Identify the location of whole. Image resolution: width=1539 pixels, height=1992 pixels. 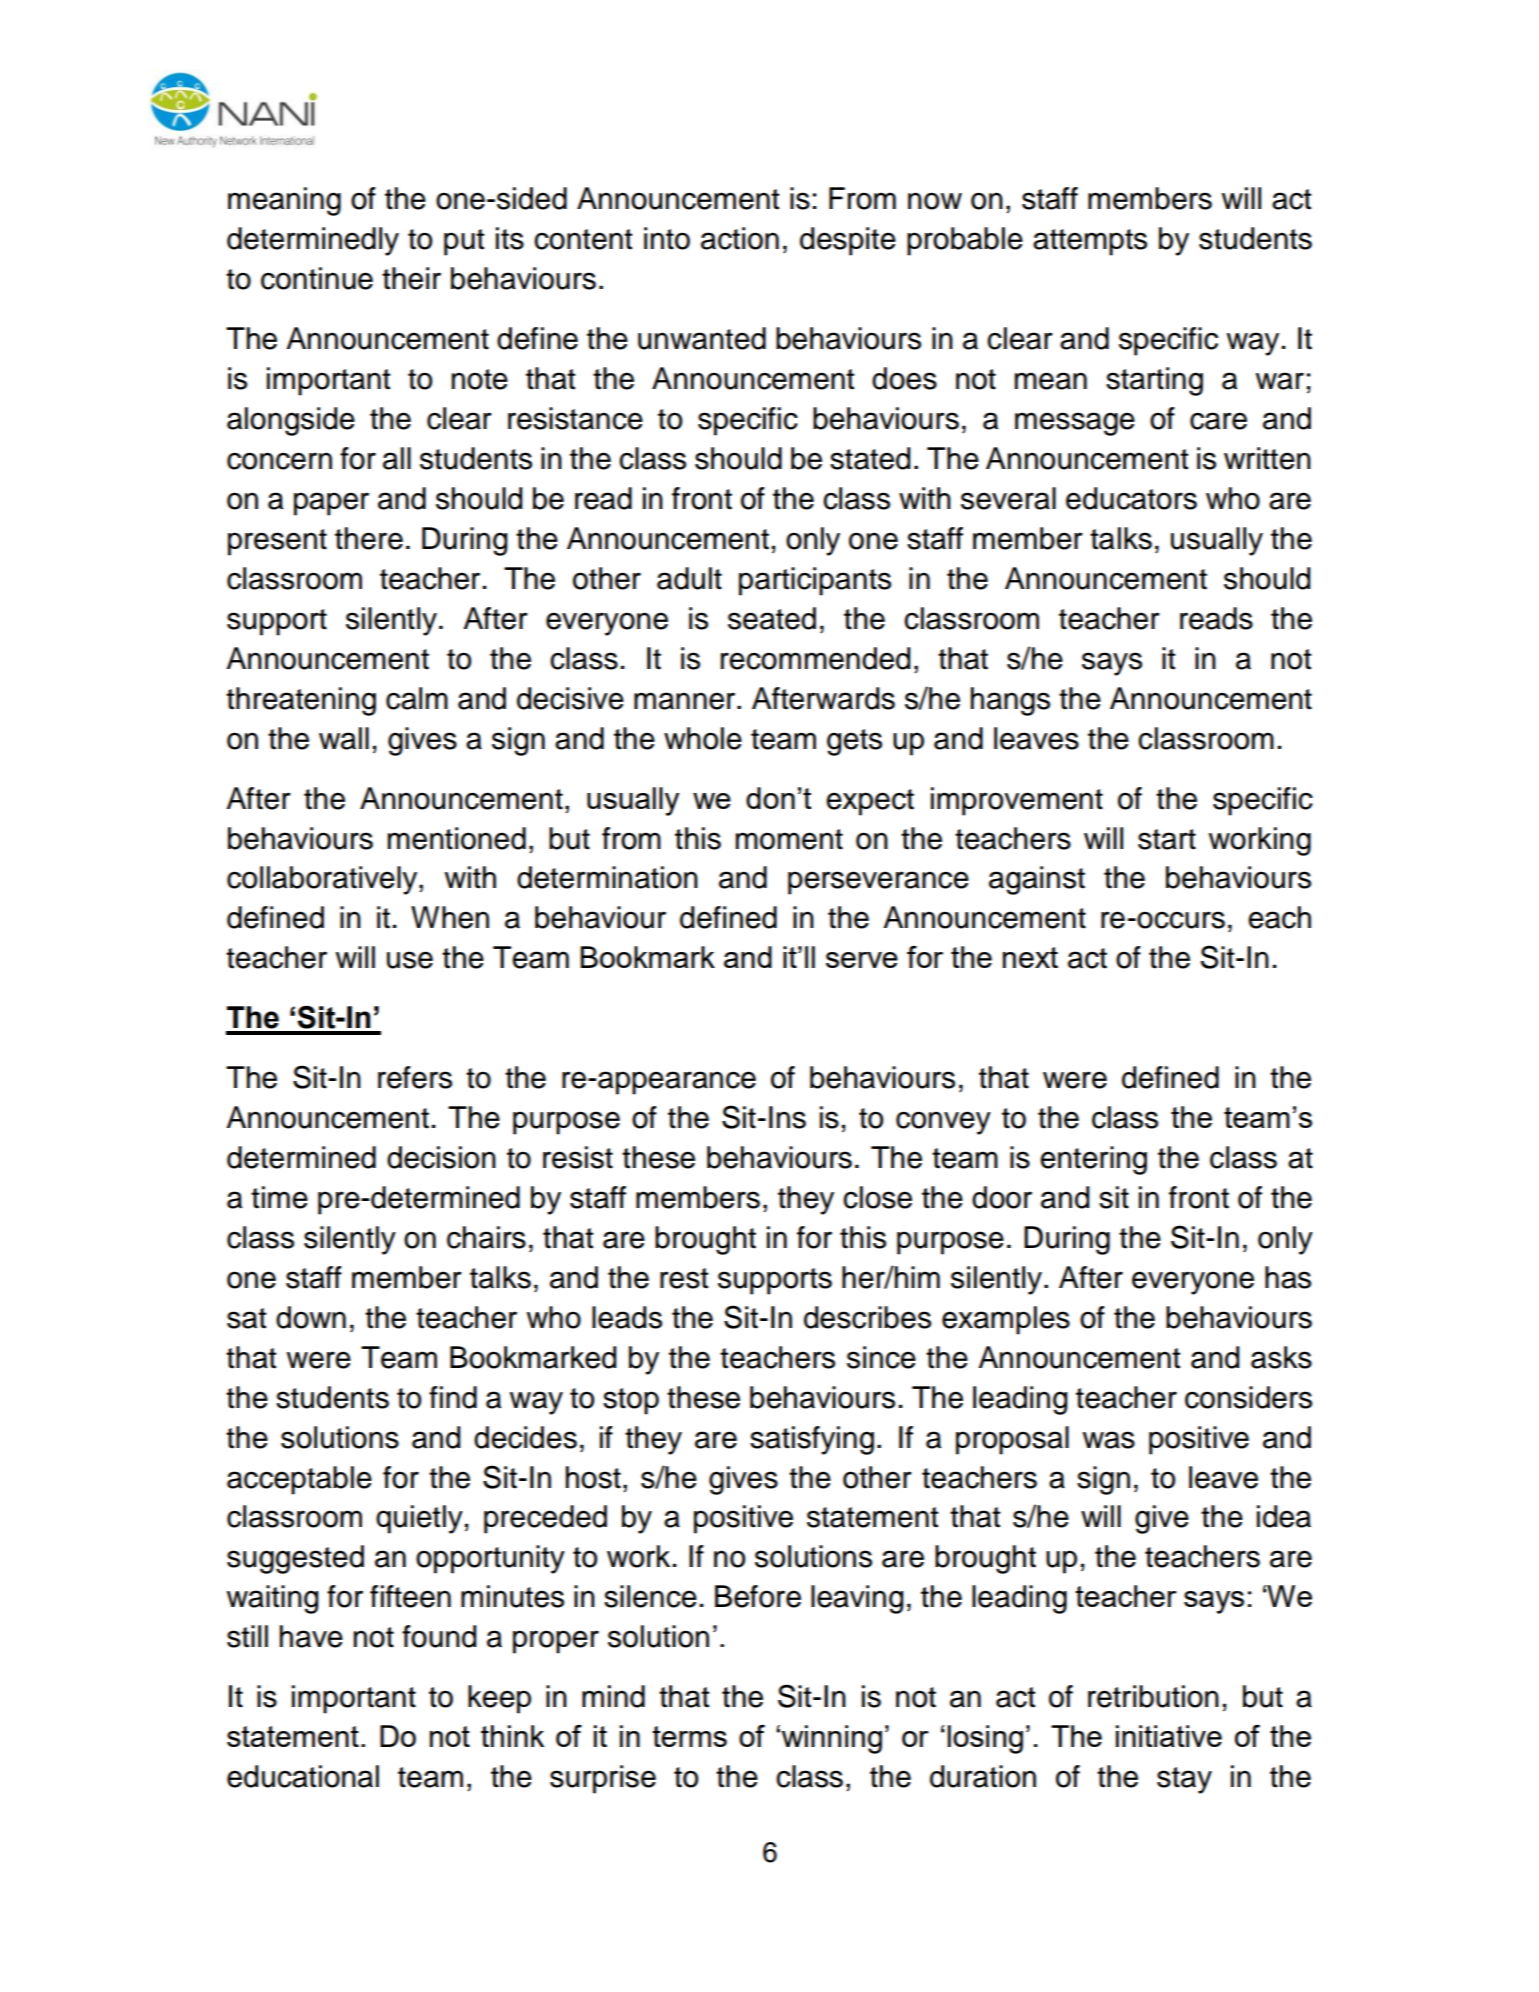
(703, 738).
